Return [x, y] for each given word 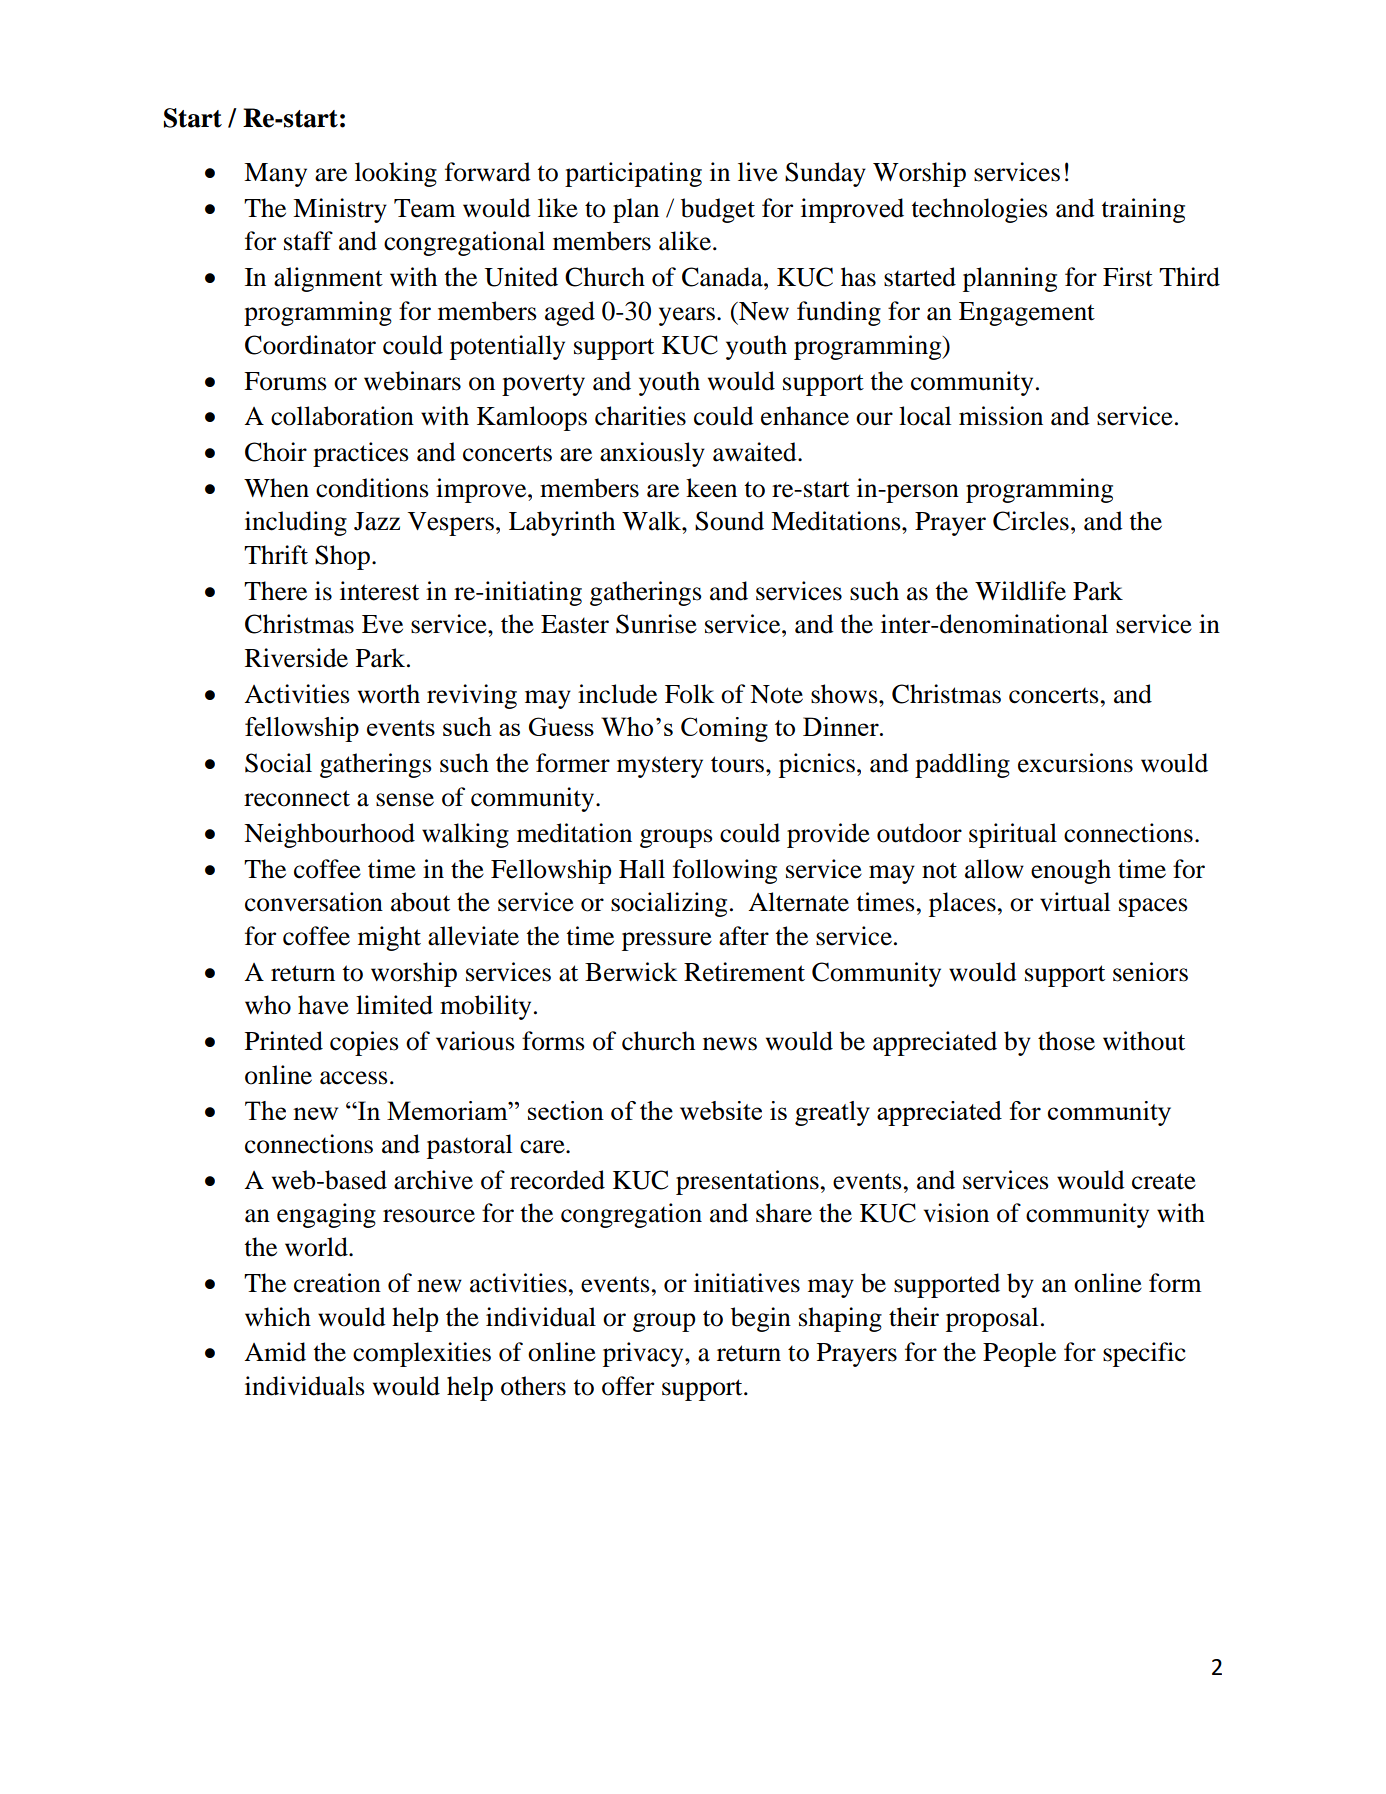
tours [739, 764]
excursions [1075, 763]
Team [425, 208]
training [1143, 210]
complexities [422, 1354]
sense [405, 800]
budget [718, 210]
